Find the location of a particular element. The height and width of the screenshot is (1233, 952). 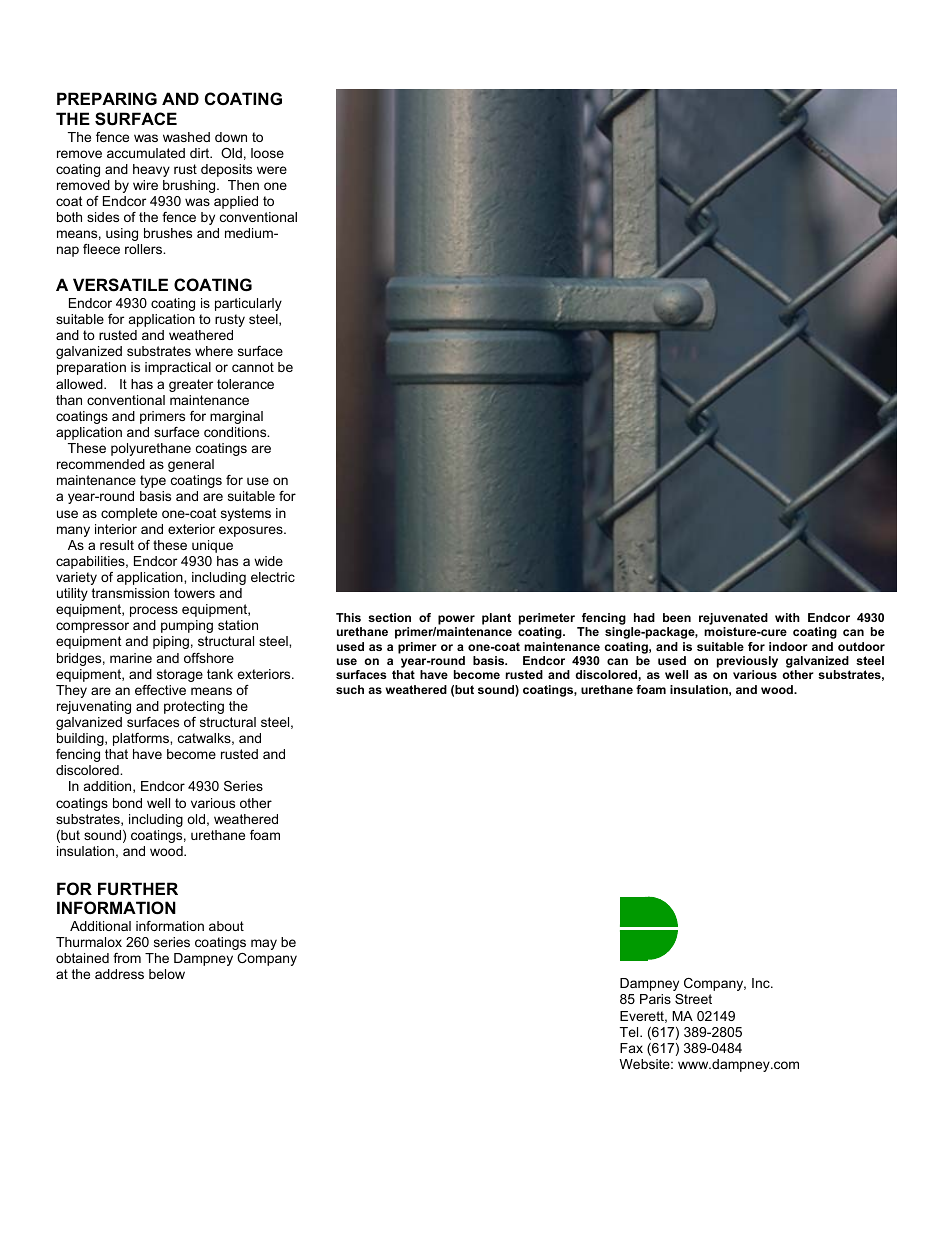

greater is located at coordinates (191, 385).
